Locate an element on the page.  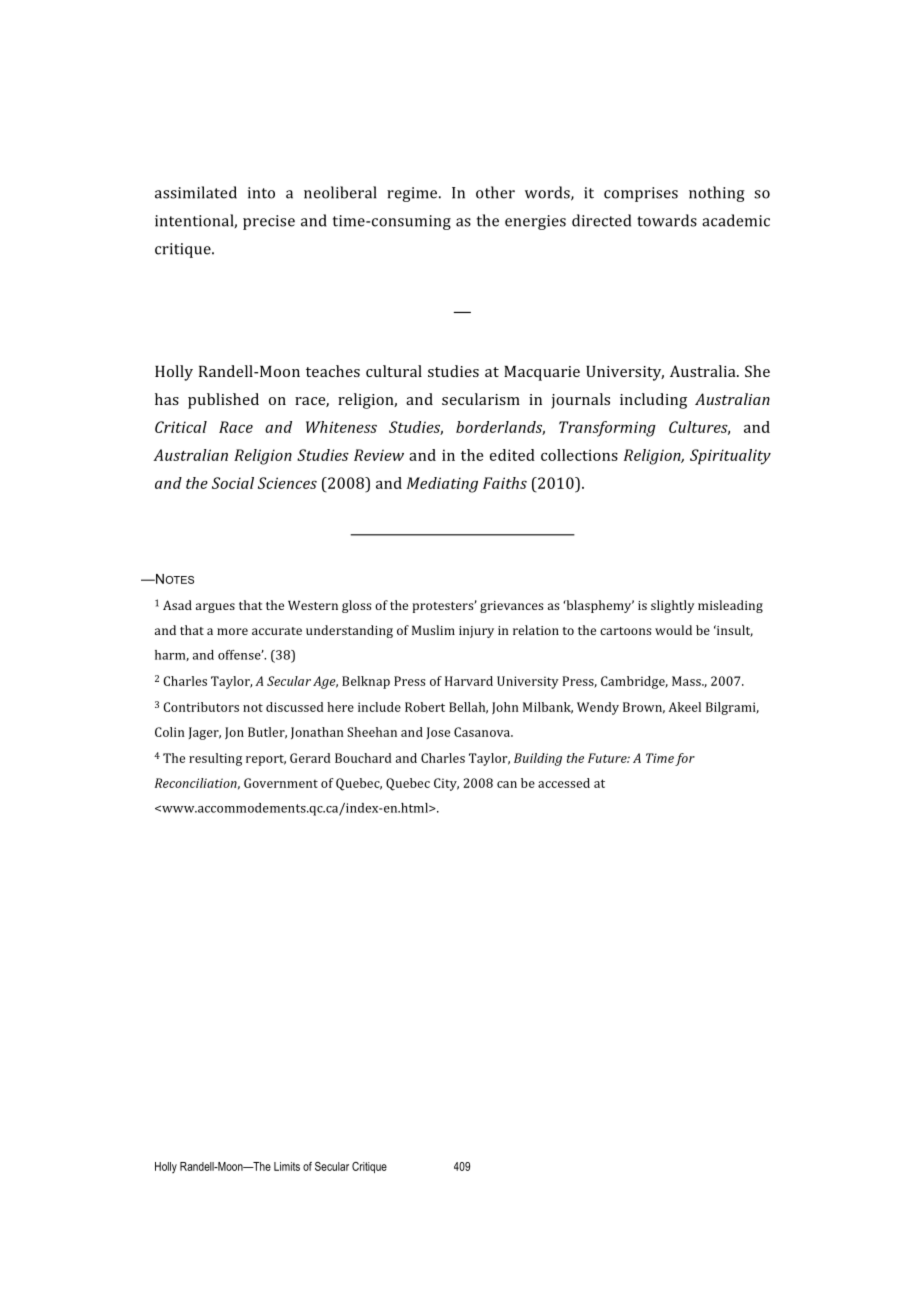
other is located at coordinates (495, 192).
